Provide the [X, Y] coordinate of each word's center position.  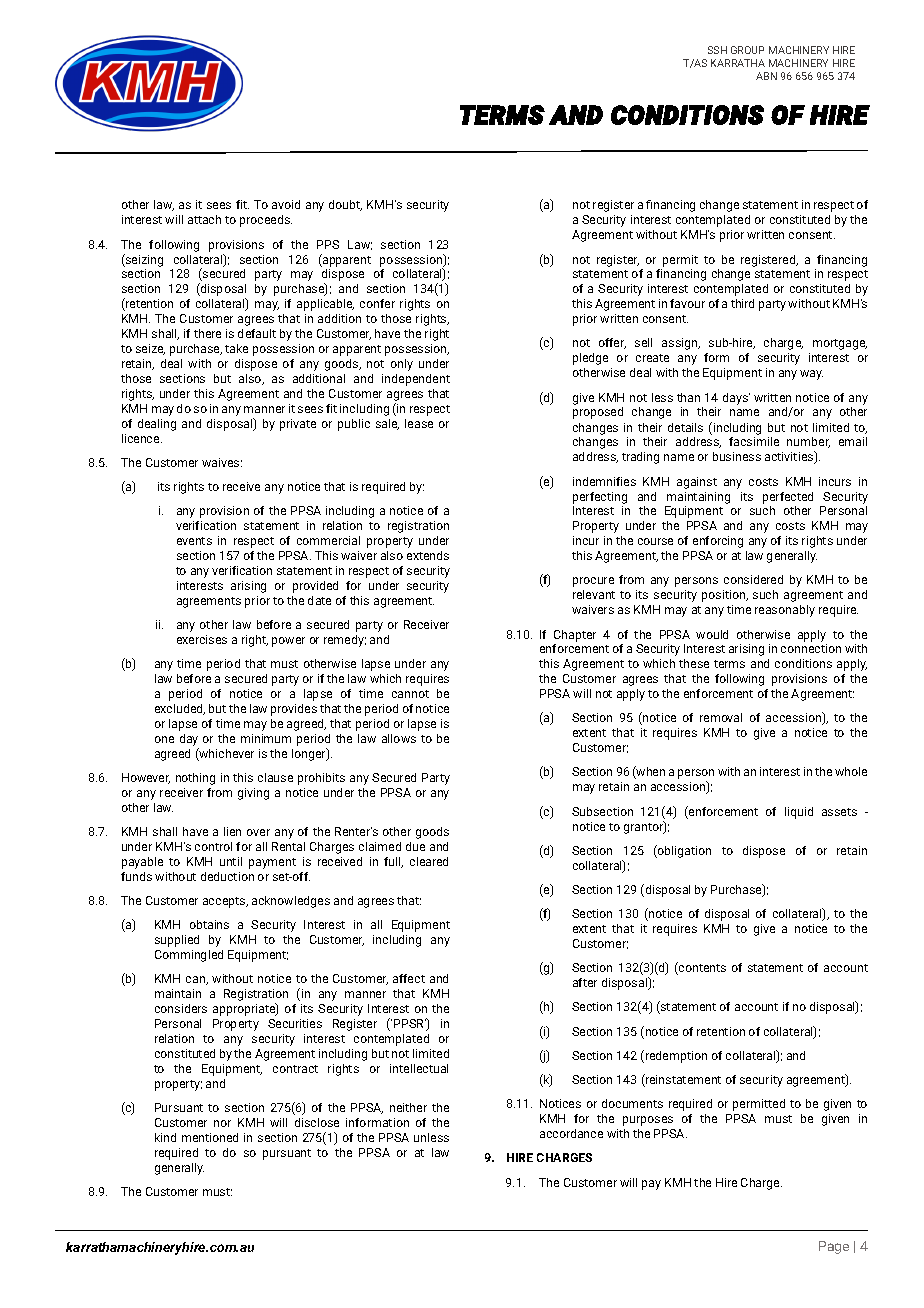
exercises [202, 639]
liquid [799, 813]
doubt [345, 205]
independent [416, 380]
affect [409, 978]
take [236, 348]
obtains [209, 924]
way [811, 375]
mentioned [210, 1137]
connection [811, 648]
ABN [766, 76]
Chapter [575, 636]
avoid [286, 204]
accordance [571, 1133]
